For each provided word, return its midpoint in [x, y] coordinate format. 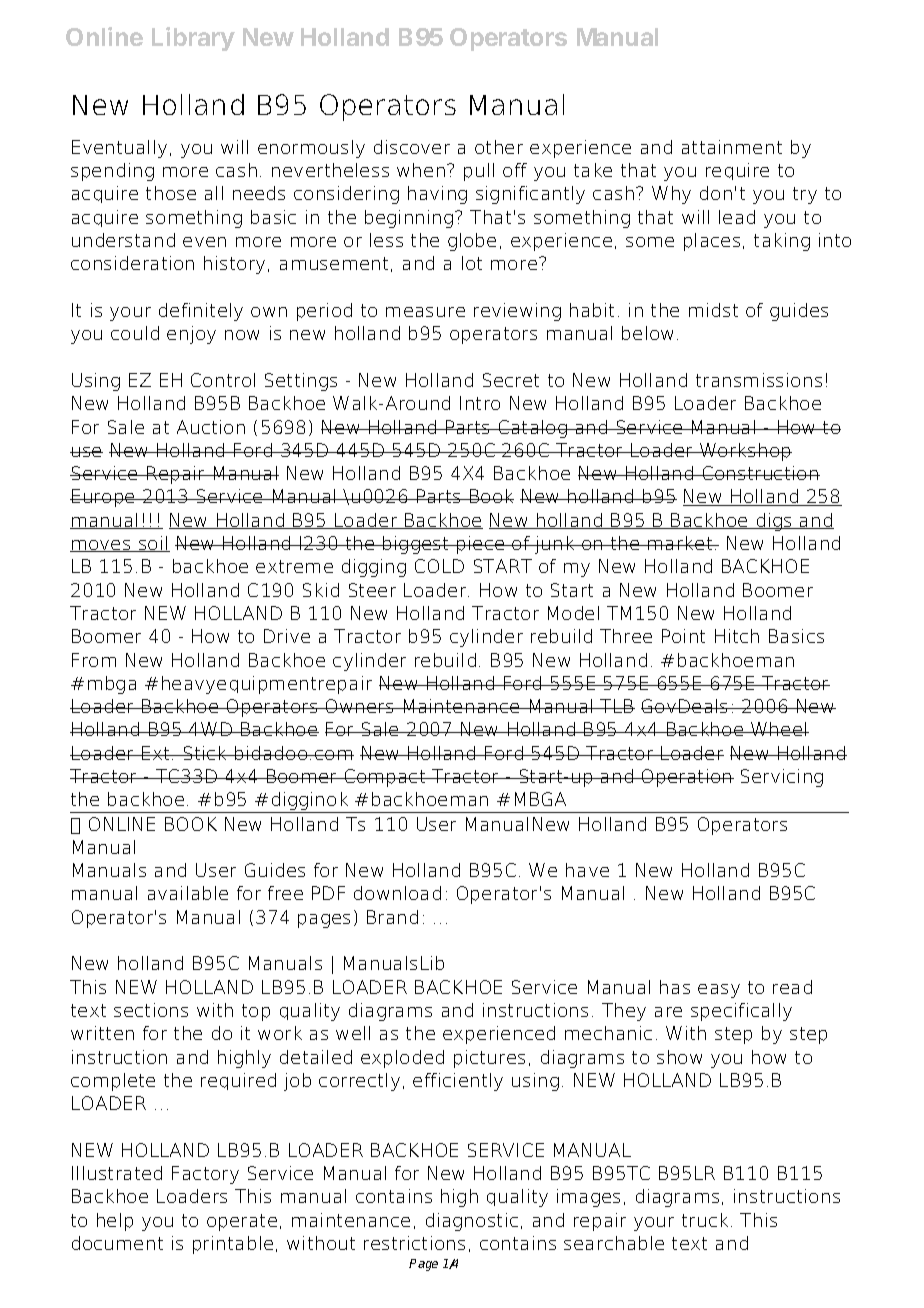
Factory [205, 1175]
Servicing [782, 778]
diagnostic [472, 1222]
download [397, 893]
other [499, 147]
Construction [760, 473]
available [188, 893]
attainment [732, 147]
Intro [480, 403]
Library [193, 39]
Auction [211, 427]
